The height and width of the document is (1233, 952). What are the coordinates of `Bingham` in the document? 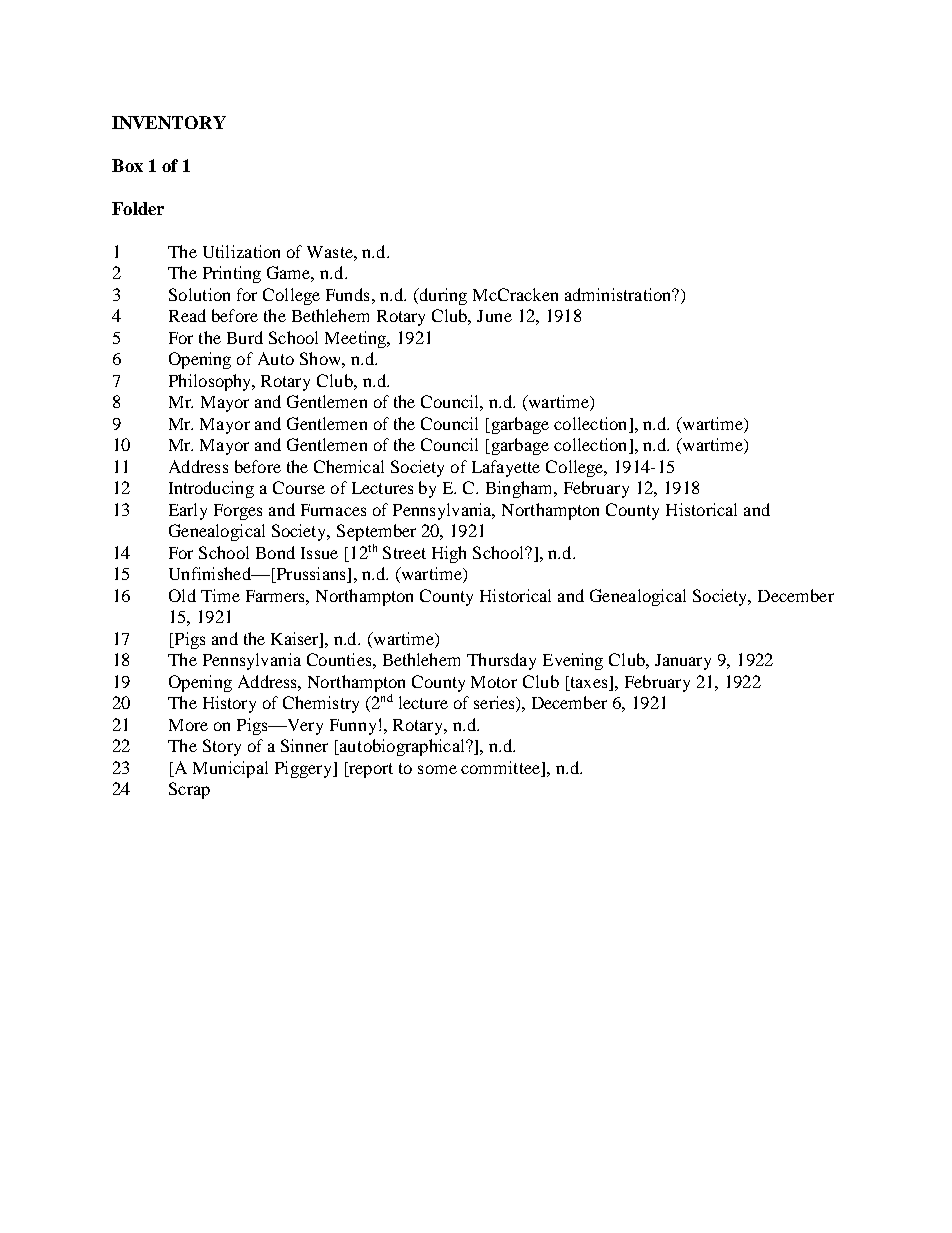 It's located at (521, 489).
